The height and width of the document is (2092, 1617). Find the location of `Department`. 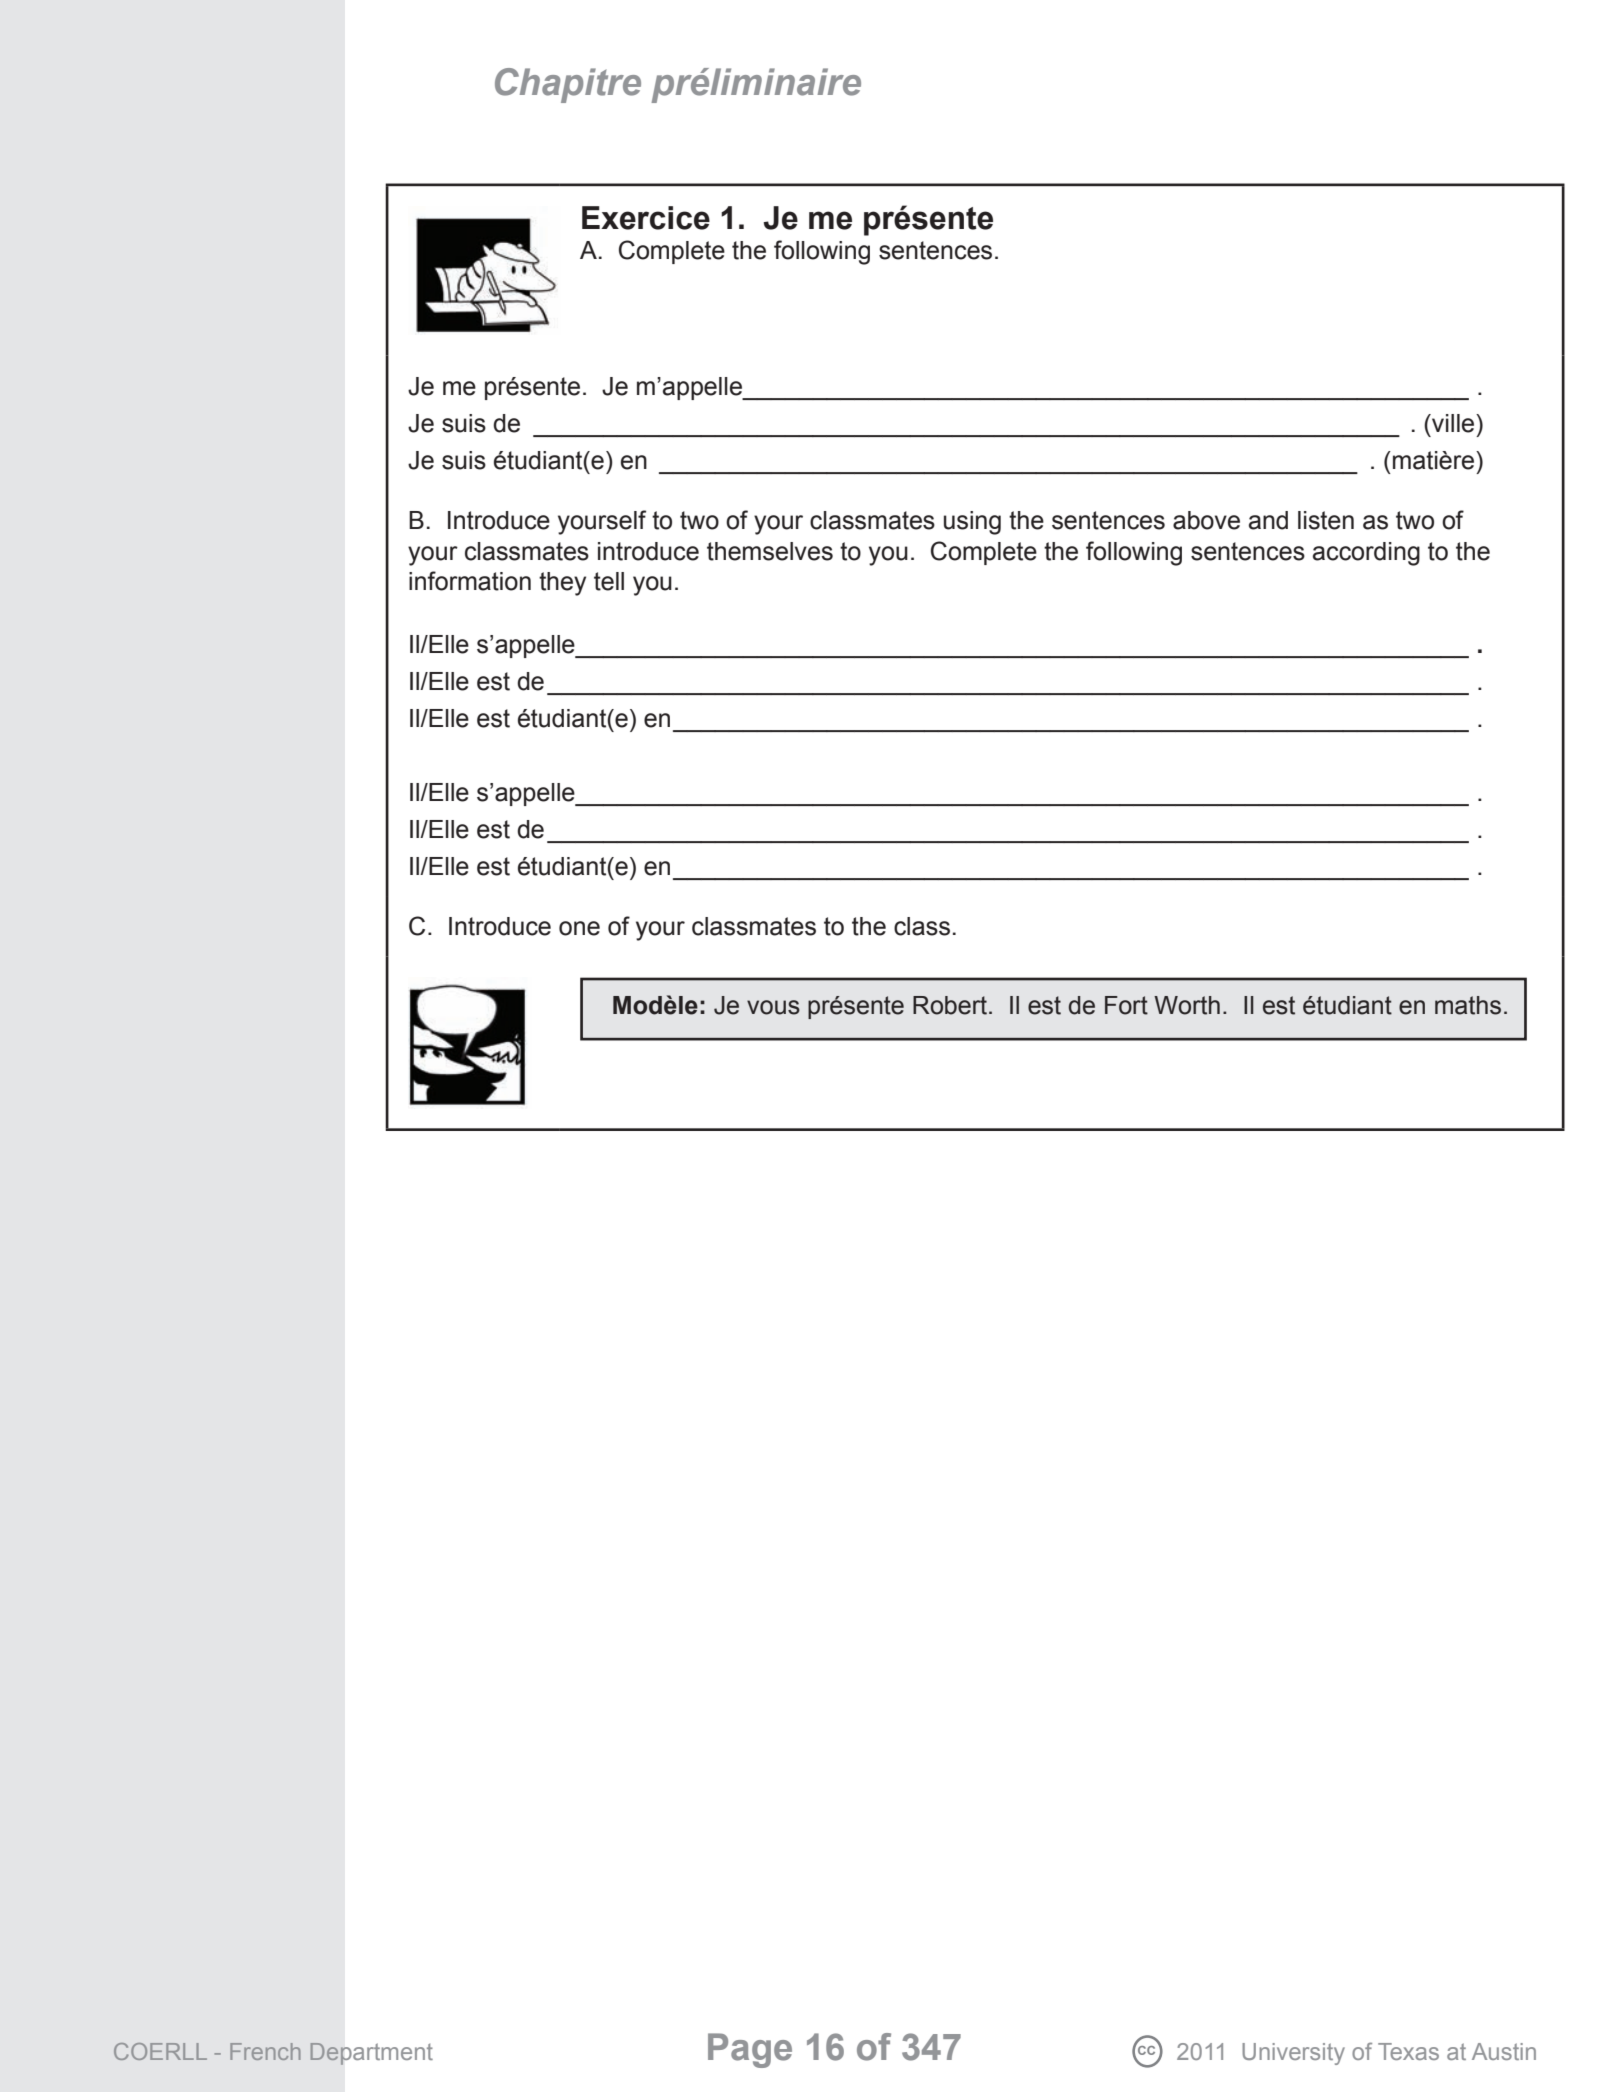

Department is located at coordinates (371, 2054).
